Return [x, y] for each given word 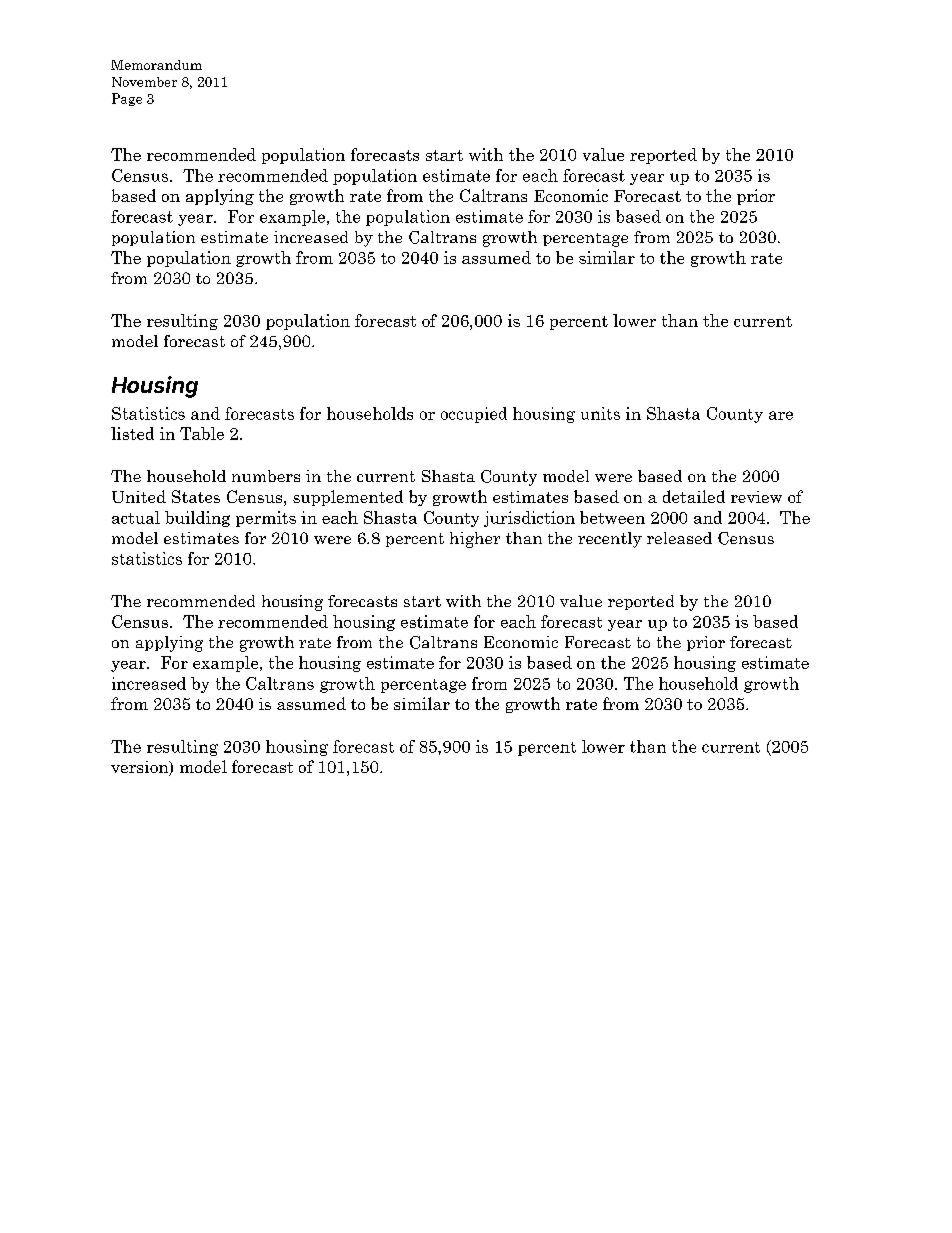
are [781, 415]
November [144, 82]
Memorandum [156, 65]
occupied [474, 415]
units [600, 413]
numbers [266, 476]
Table [202, 433]
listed [132, 433]
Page [127, 99]
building [197, 519]
